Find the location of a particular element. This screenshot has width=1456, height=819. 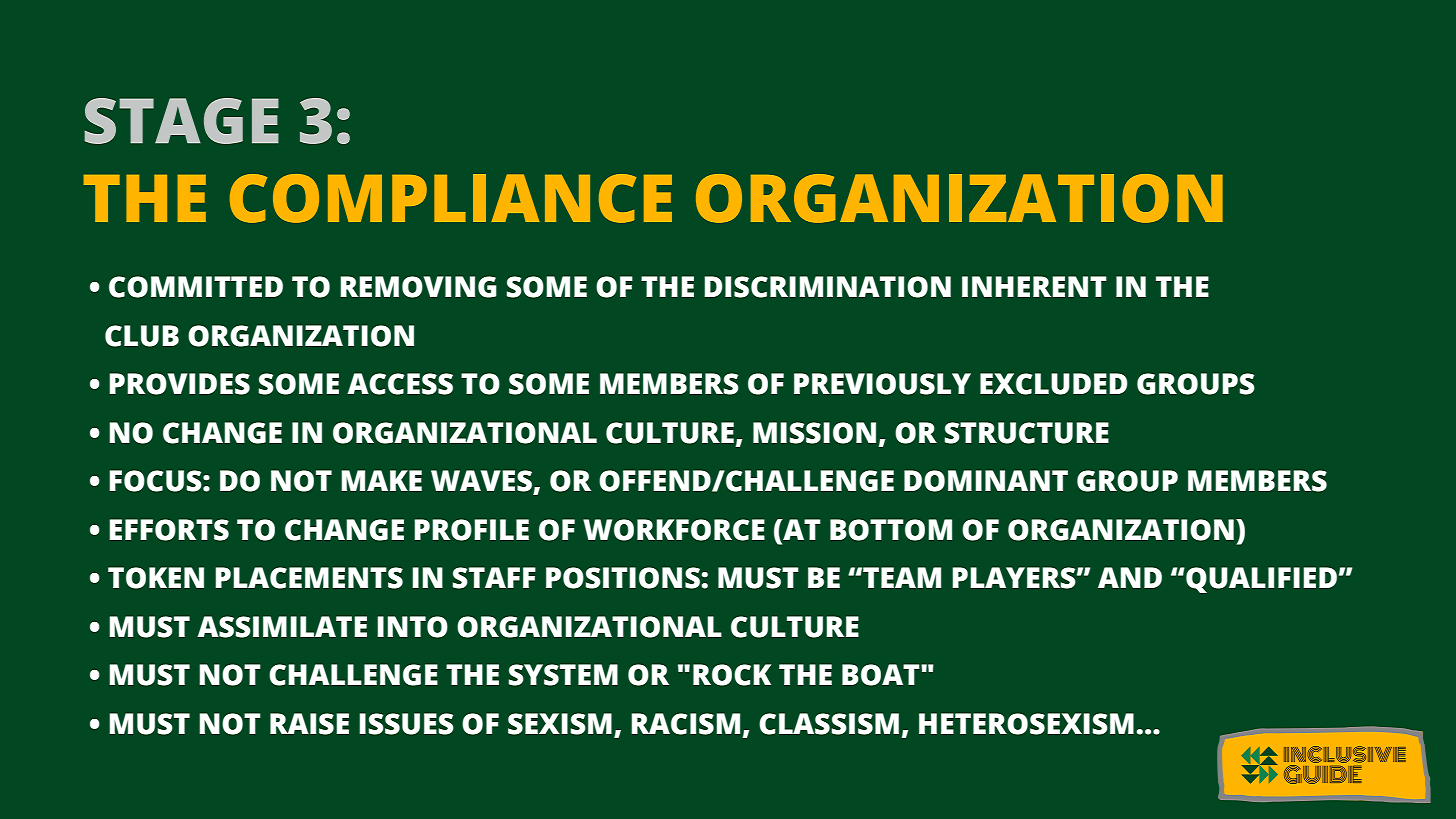

DISCRIMINATION is located at coordinates (827, 287).
